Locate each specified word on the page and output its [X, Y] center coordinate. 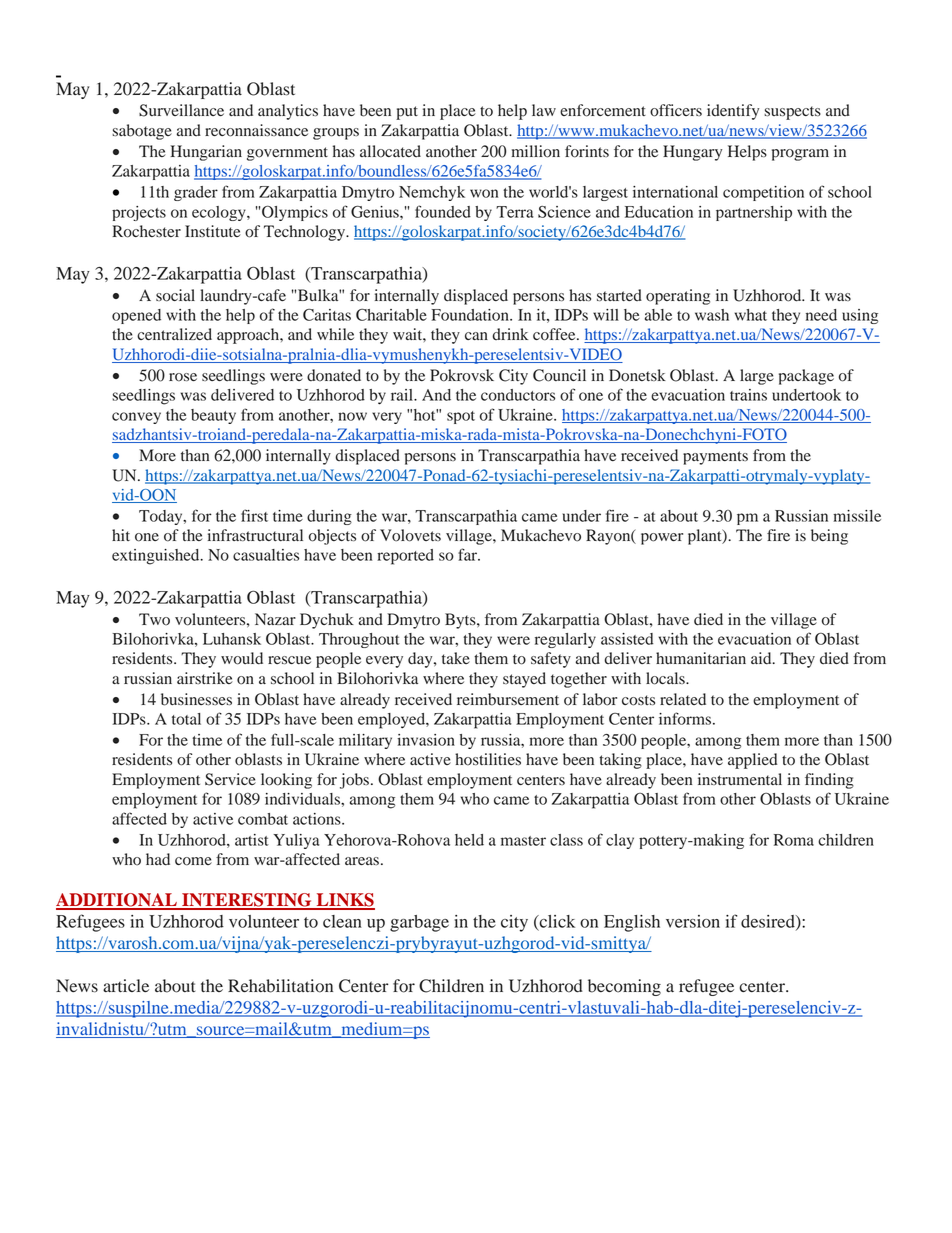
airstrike [205, 678]
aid [762, 658]
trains [748, 395]
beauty [213, 416]
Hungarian [206, 153]
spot [461, 417]
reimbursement [508, 699]
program [800, 155]
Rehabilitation [280, 986]
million [535, 151]
